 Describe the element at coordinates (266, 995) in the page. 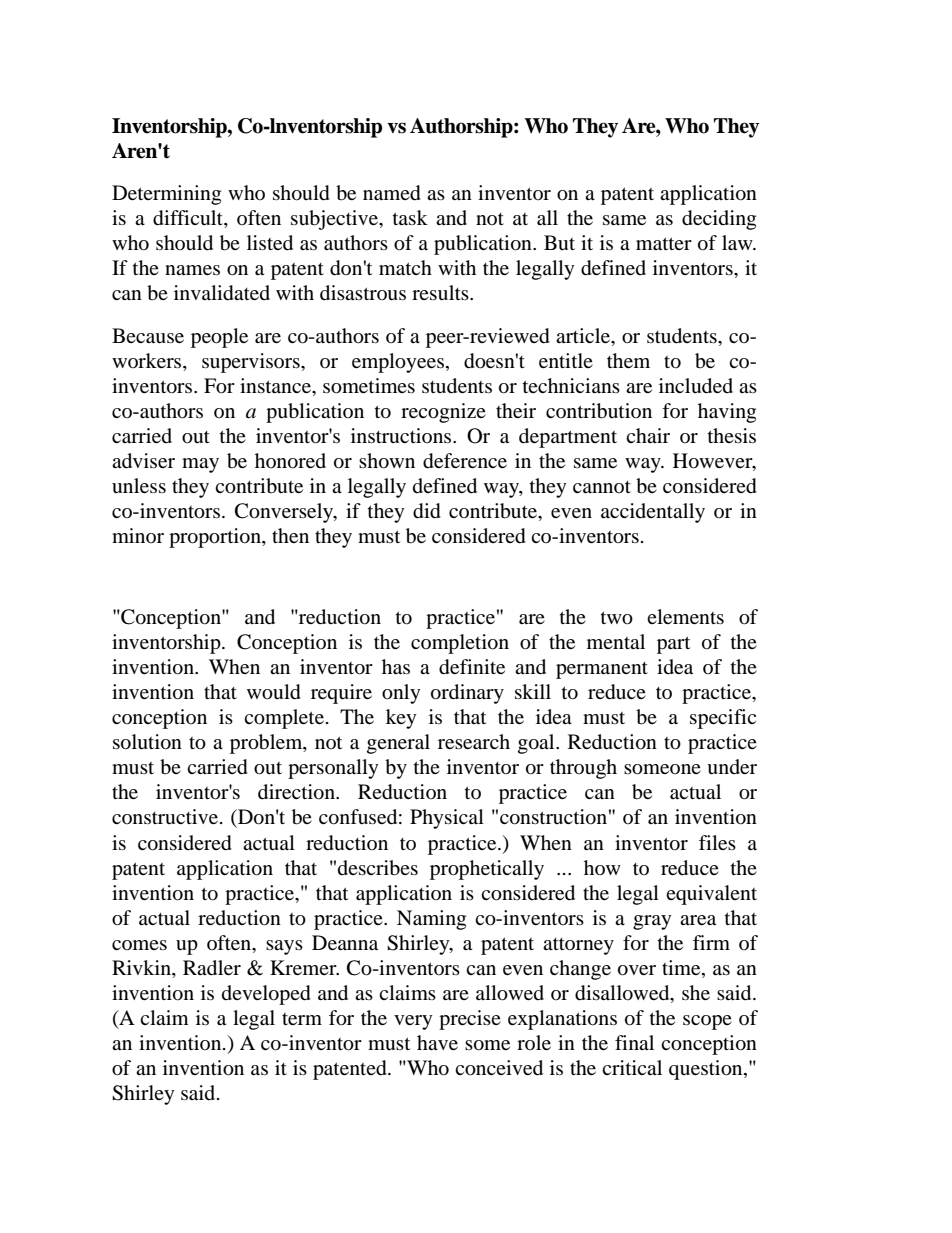

I see `developed` at that location.
